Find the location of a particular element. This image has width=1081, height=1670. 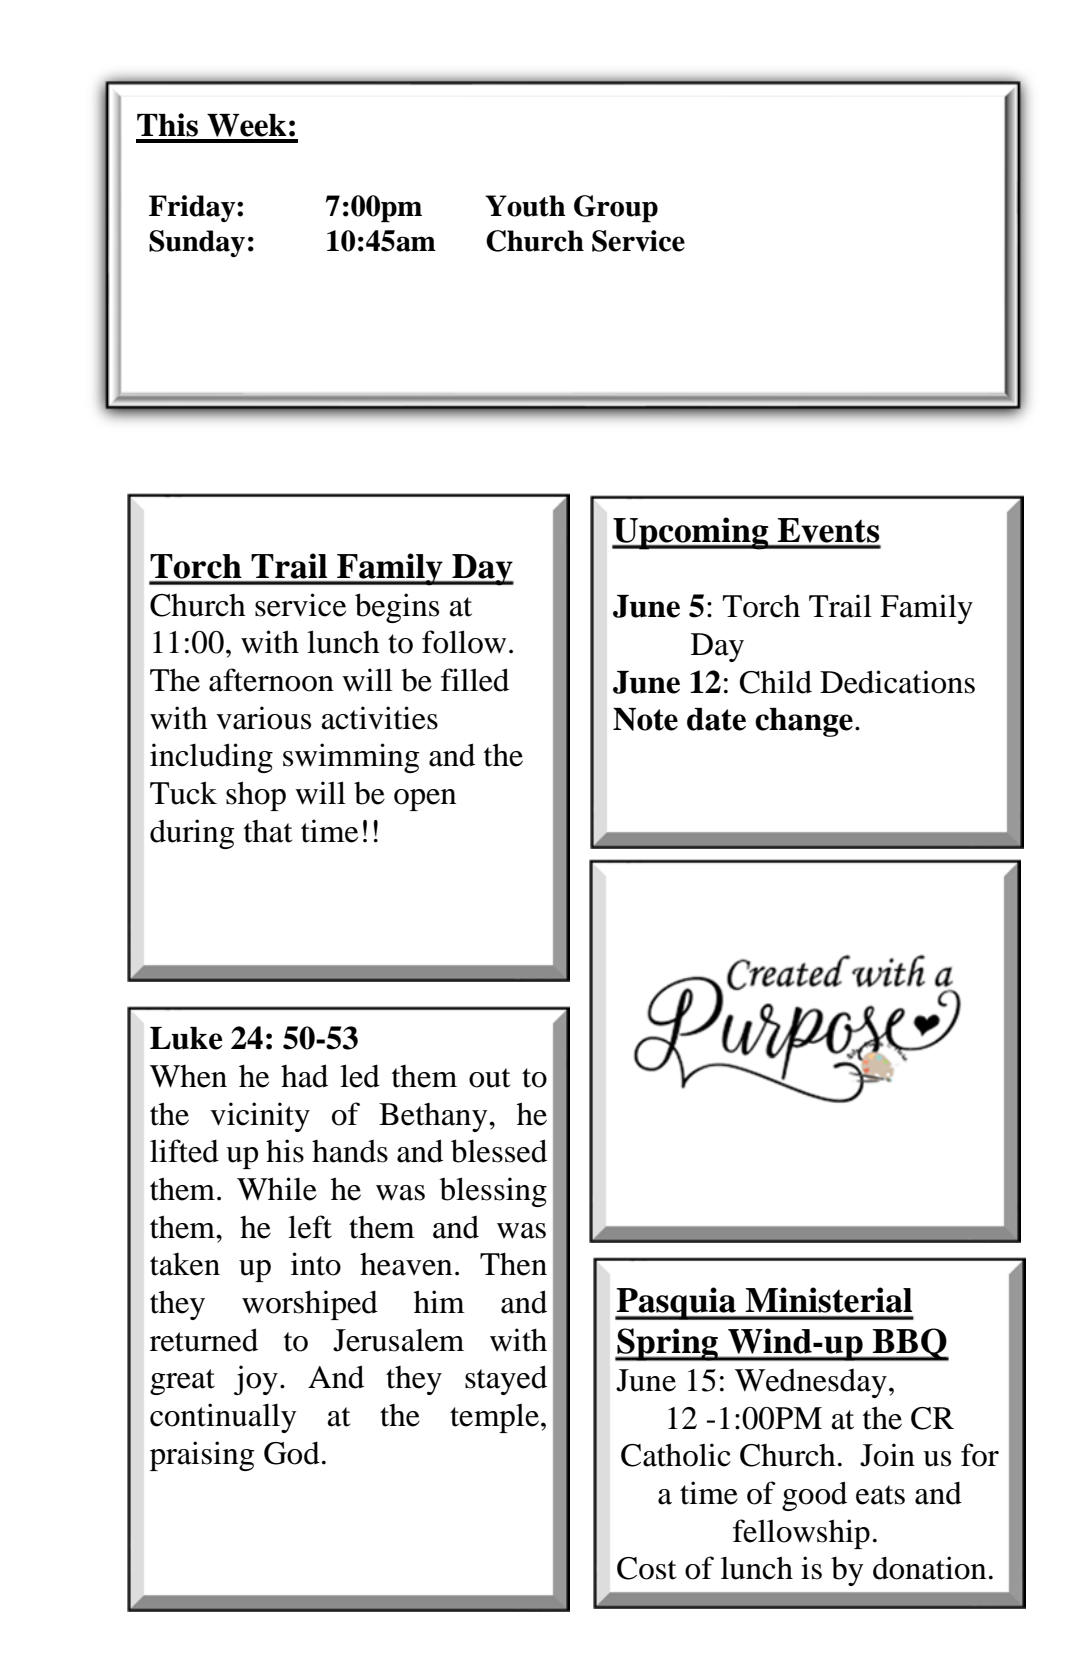

Group is located at coordinates (616, 209).
